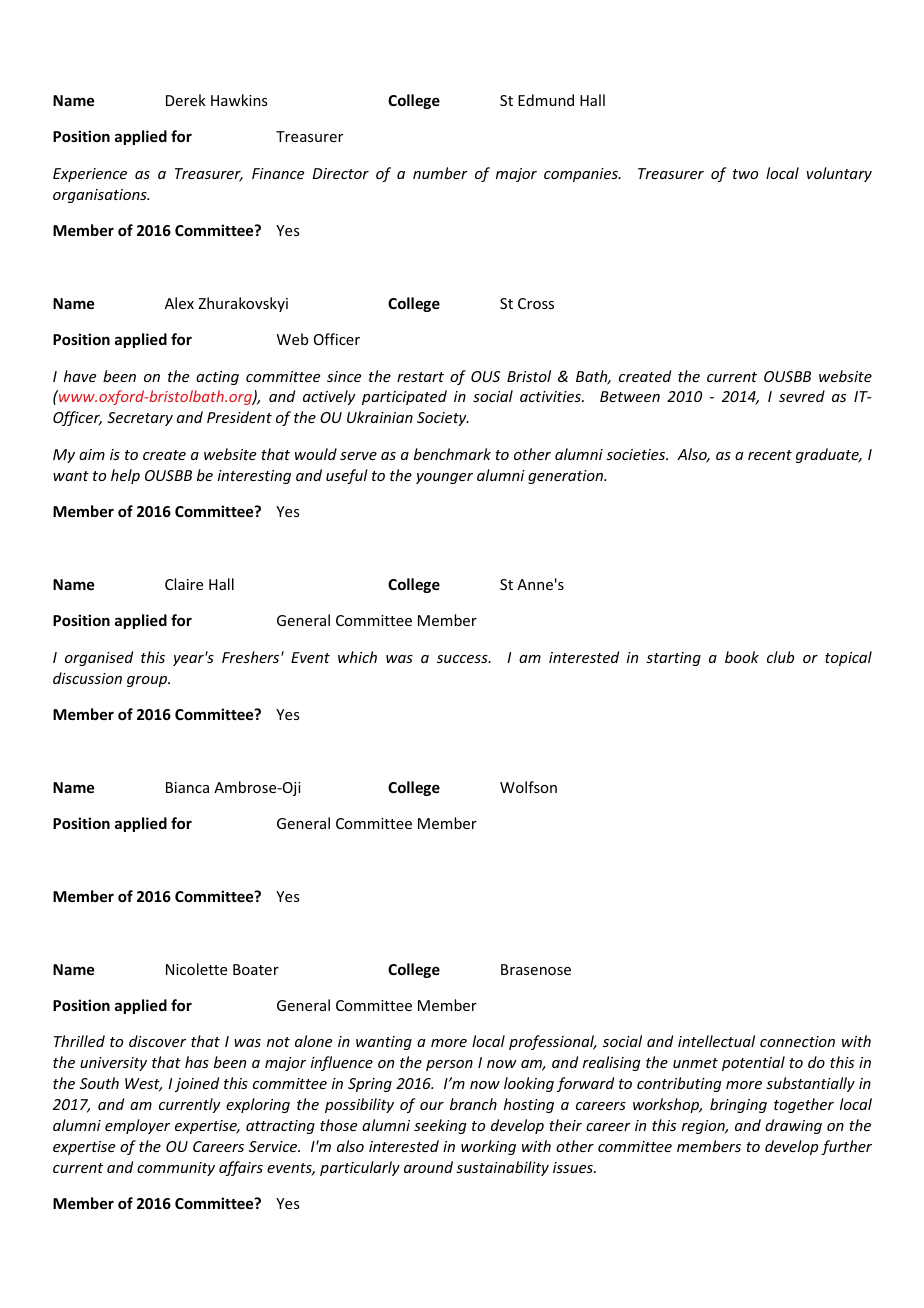  Describe the element at coordinates (745, 174) in the document. I see `two` at that location.
